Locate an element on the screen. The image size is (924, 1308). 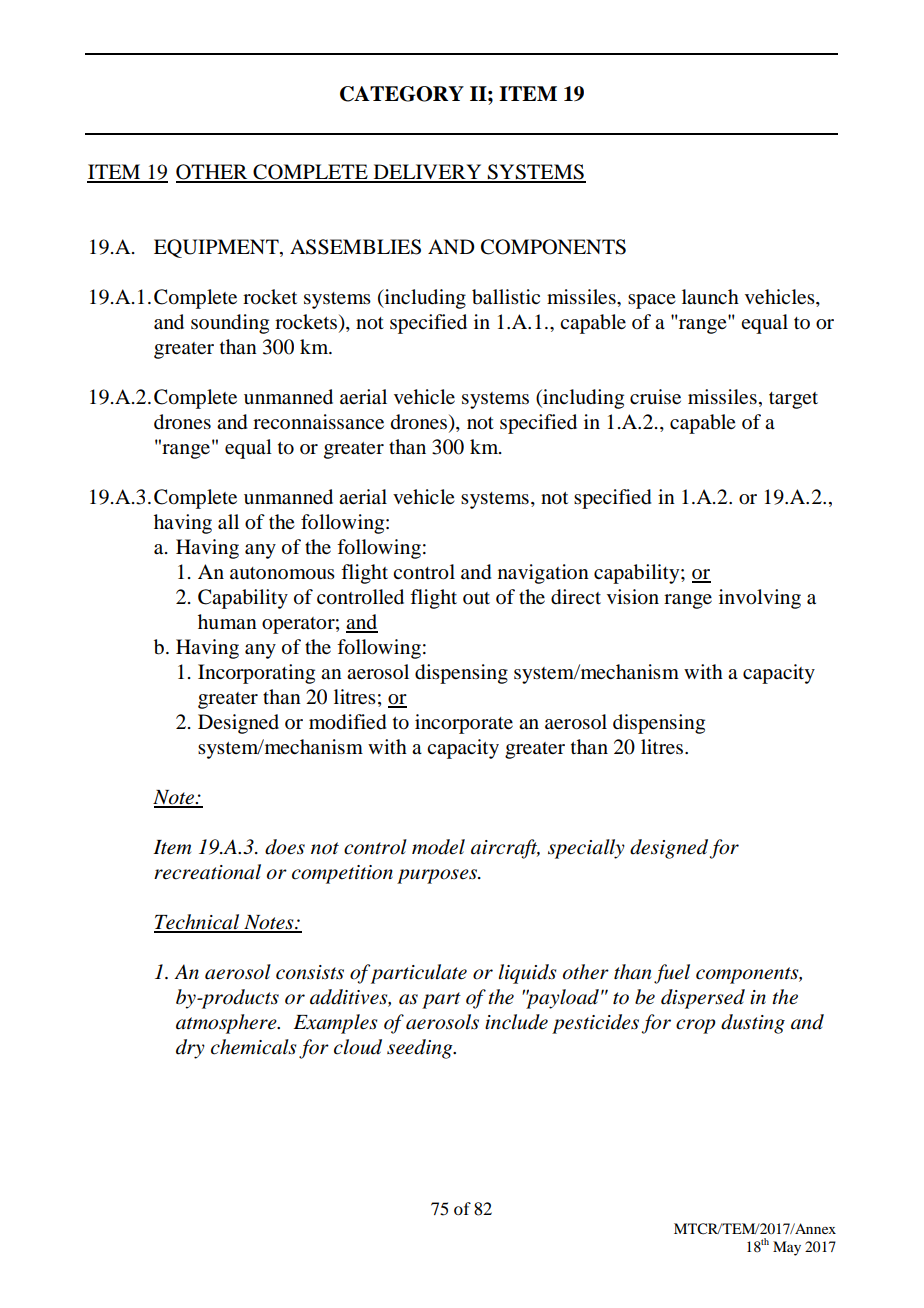
chemicals is located at coordinates (254, 1047).
